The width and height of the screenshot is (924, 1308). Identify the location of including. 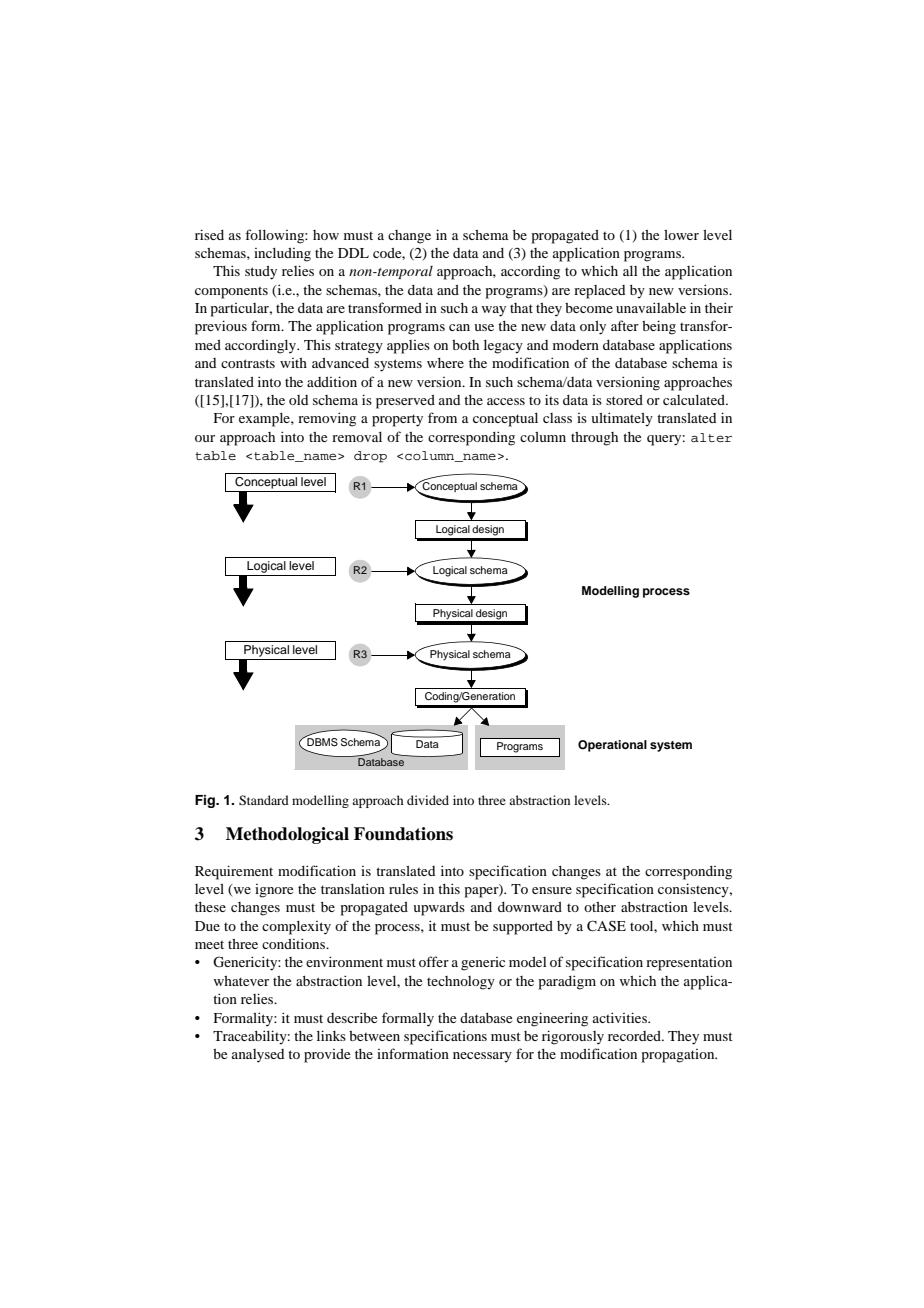
(282, 255).
